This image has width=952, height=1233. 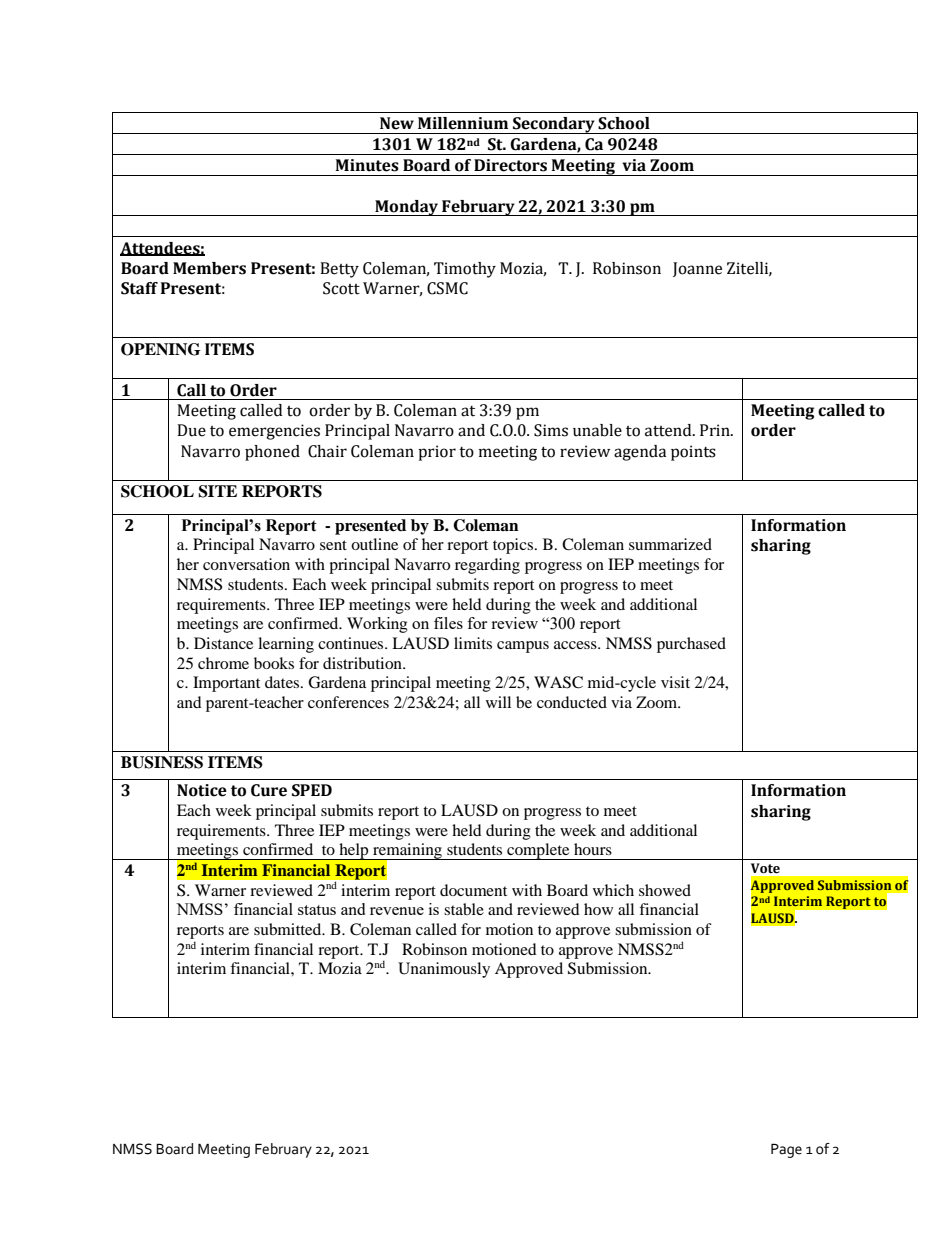 What do you see at coordinates (697, 269) in the image?
I see `Joanne` at bounding box center [697, 269].
